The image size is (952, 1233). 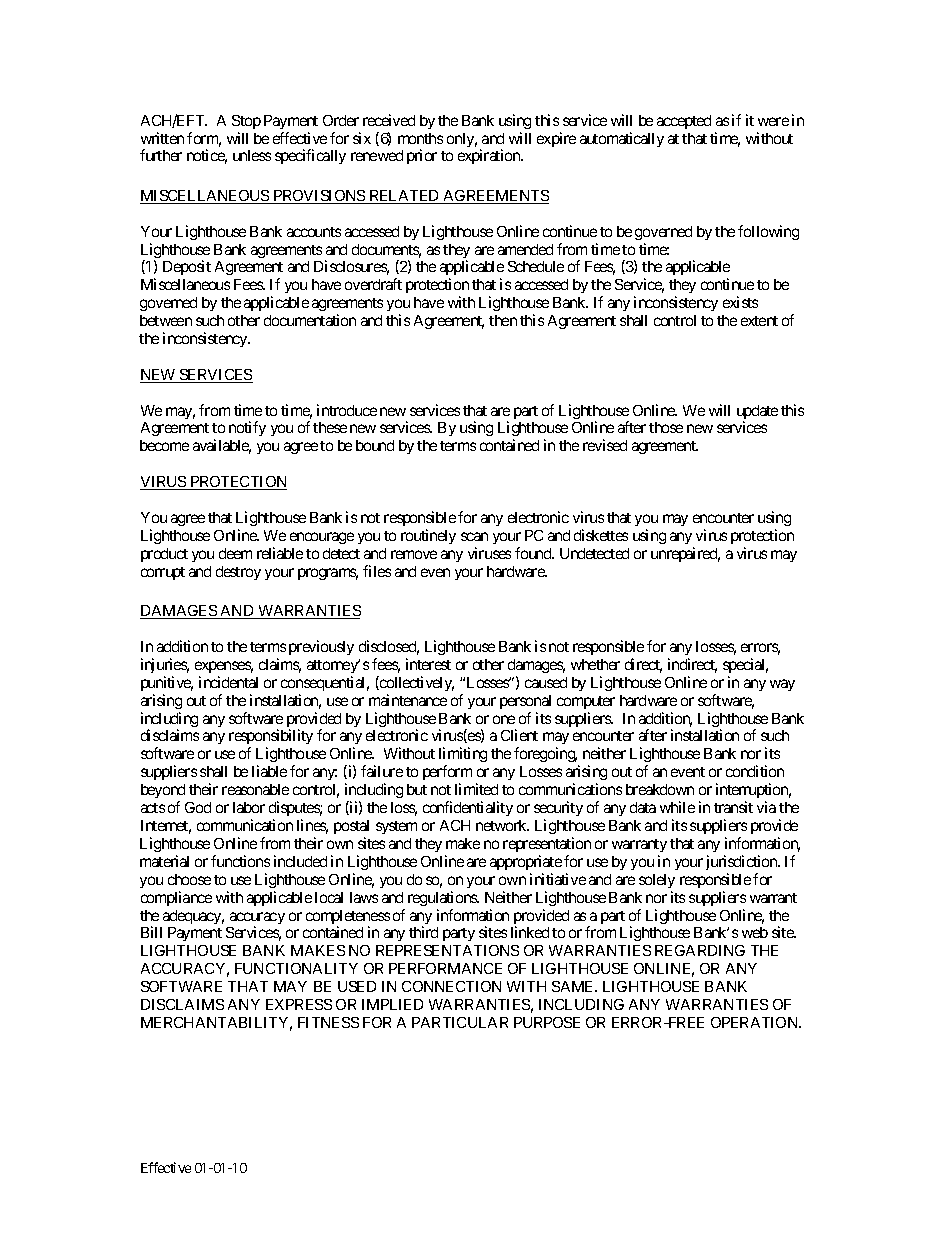 I want to click on then, so click(x=503, y=320).
